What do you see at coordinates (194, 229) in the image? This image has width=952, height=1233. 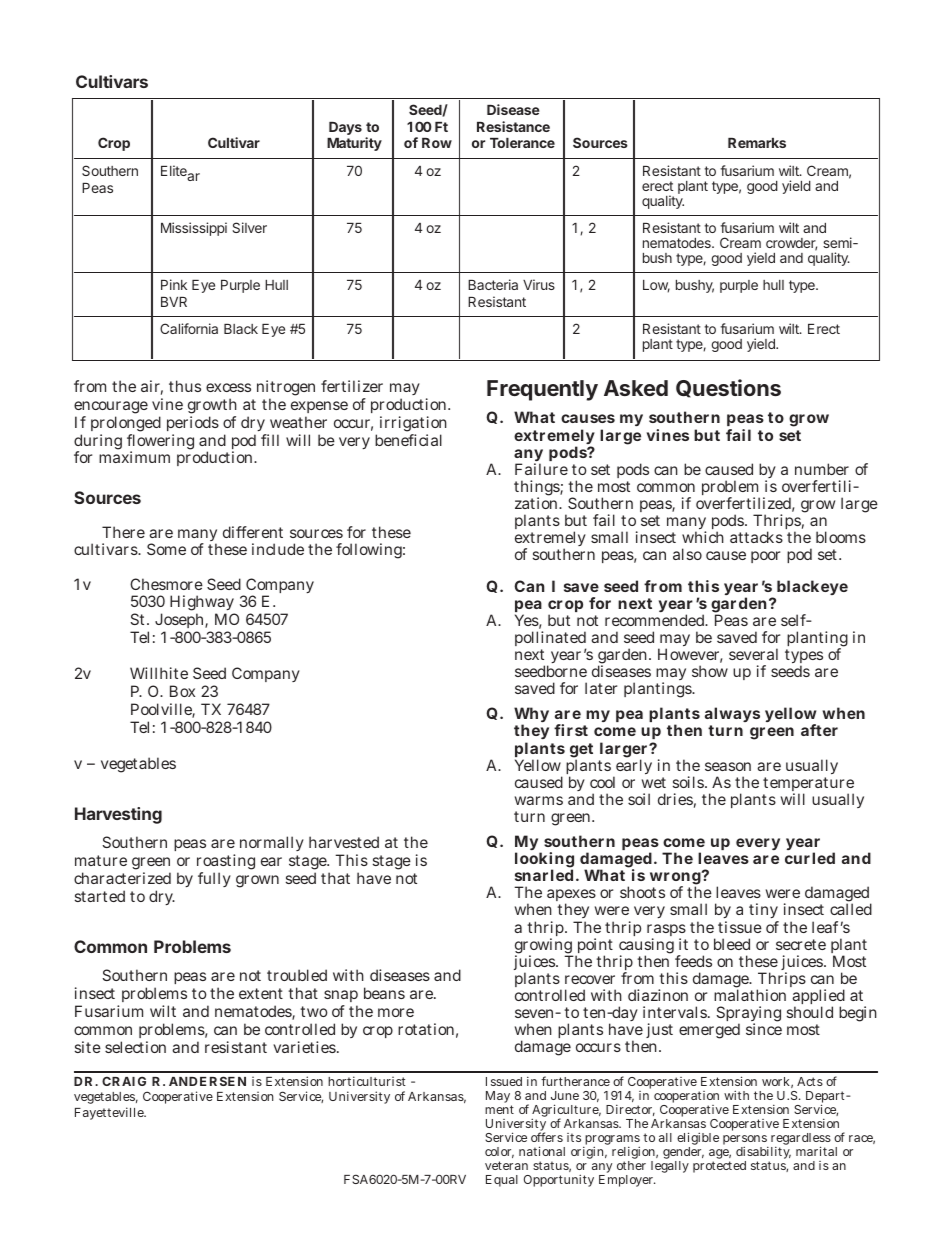 I see `Mississippi` at bounding box center [194, 229].
